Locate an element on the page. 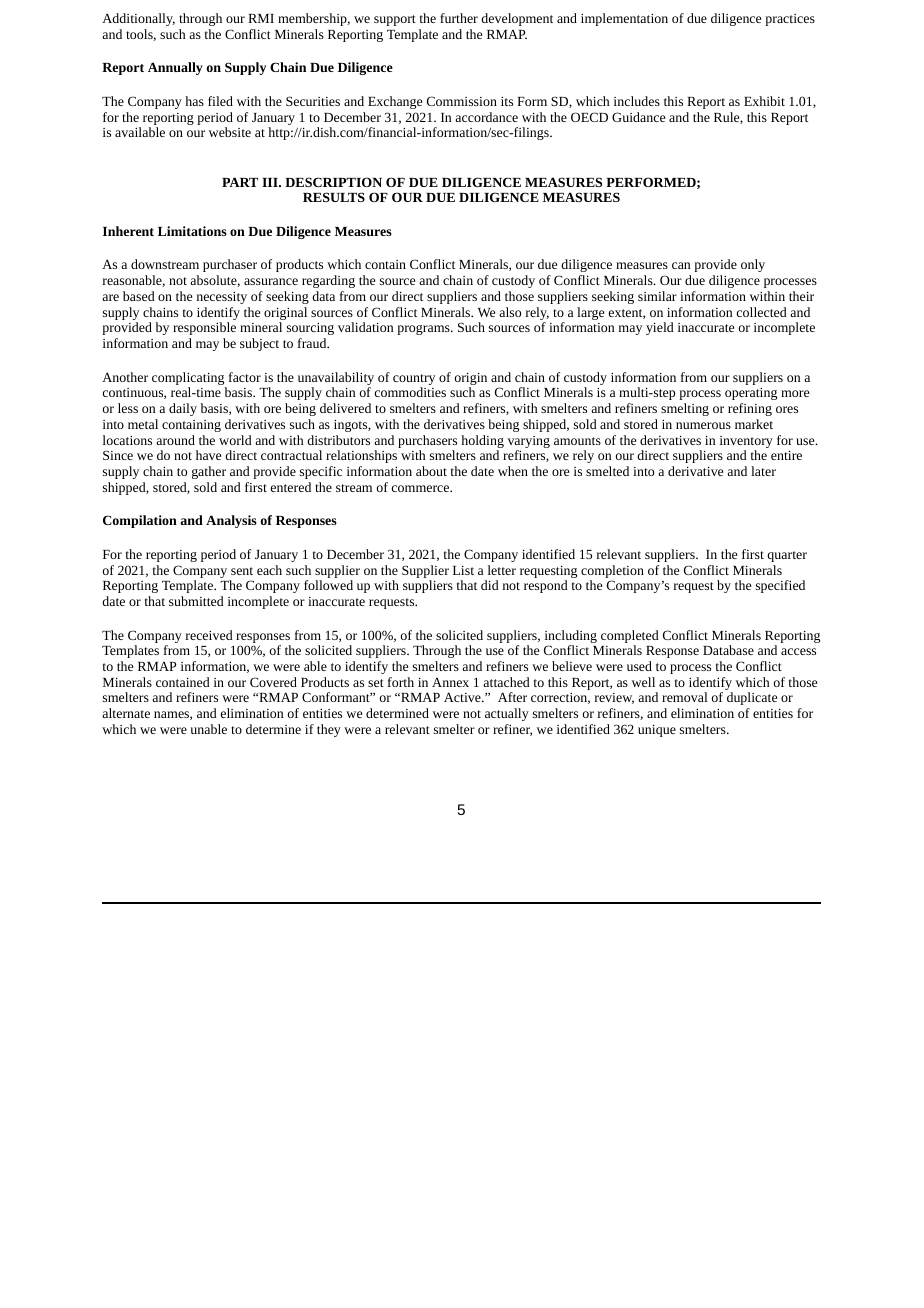  necessity is located at coordinates (222, 298).
